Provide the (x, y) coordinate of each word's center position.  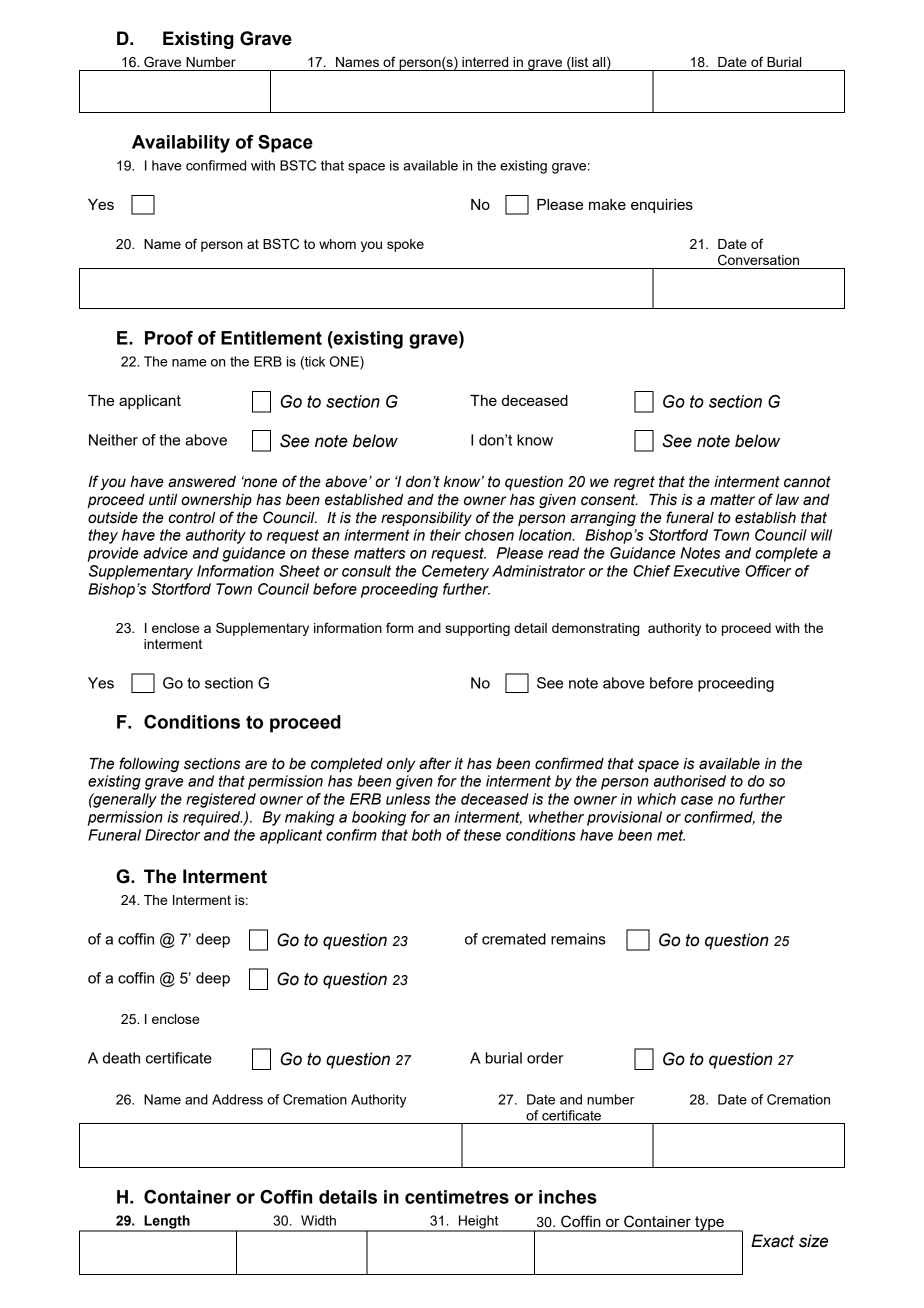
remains (578, 939)
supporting (477, 629)
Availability (181, 144)
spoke (405, 245)
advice (165, 553)
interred (485, 62)
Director (172, 835)
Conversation (758, 260)
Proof (169, 338)
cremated (514, 939)
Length (167, 1223)
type (709, 1224)
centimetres (457, 1197)
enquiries (662, 206)
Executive (706, 571)
